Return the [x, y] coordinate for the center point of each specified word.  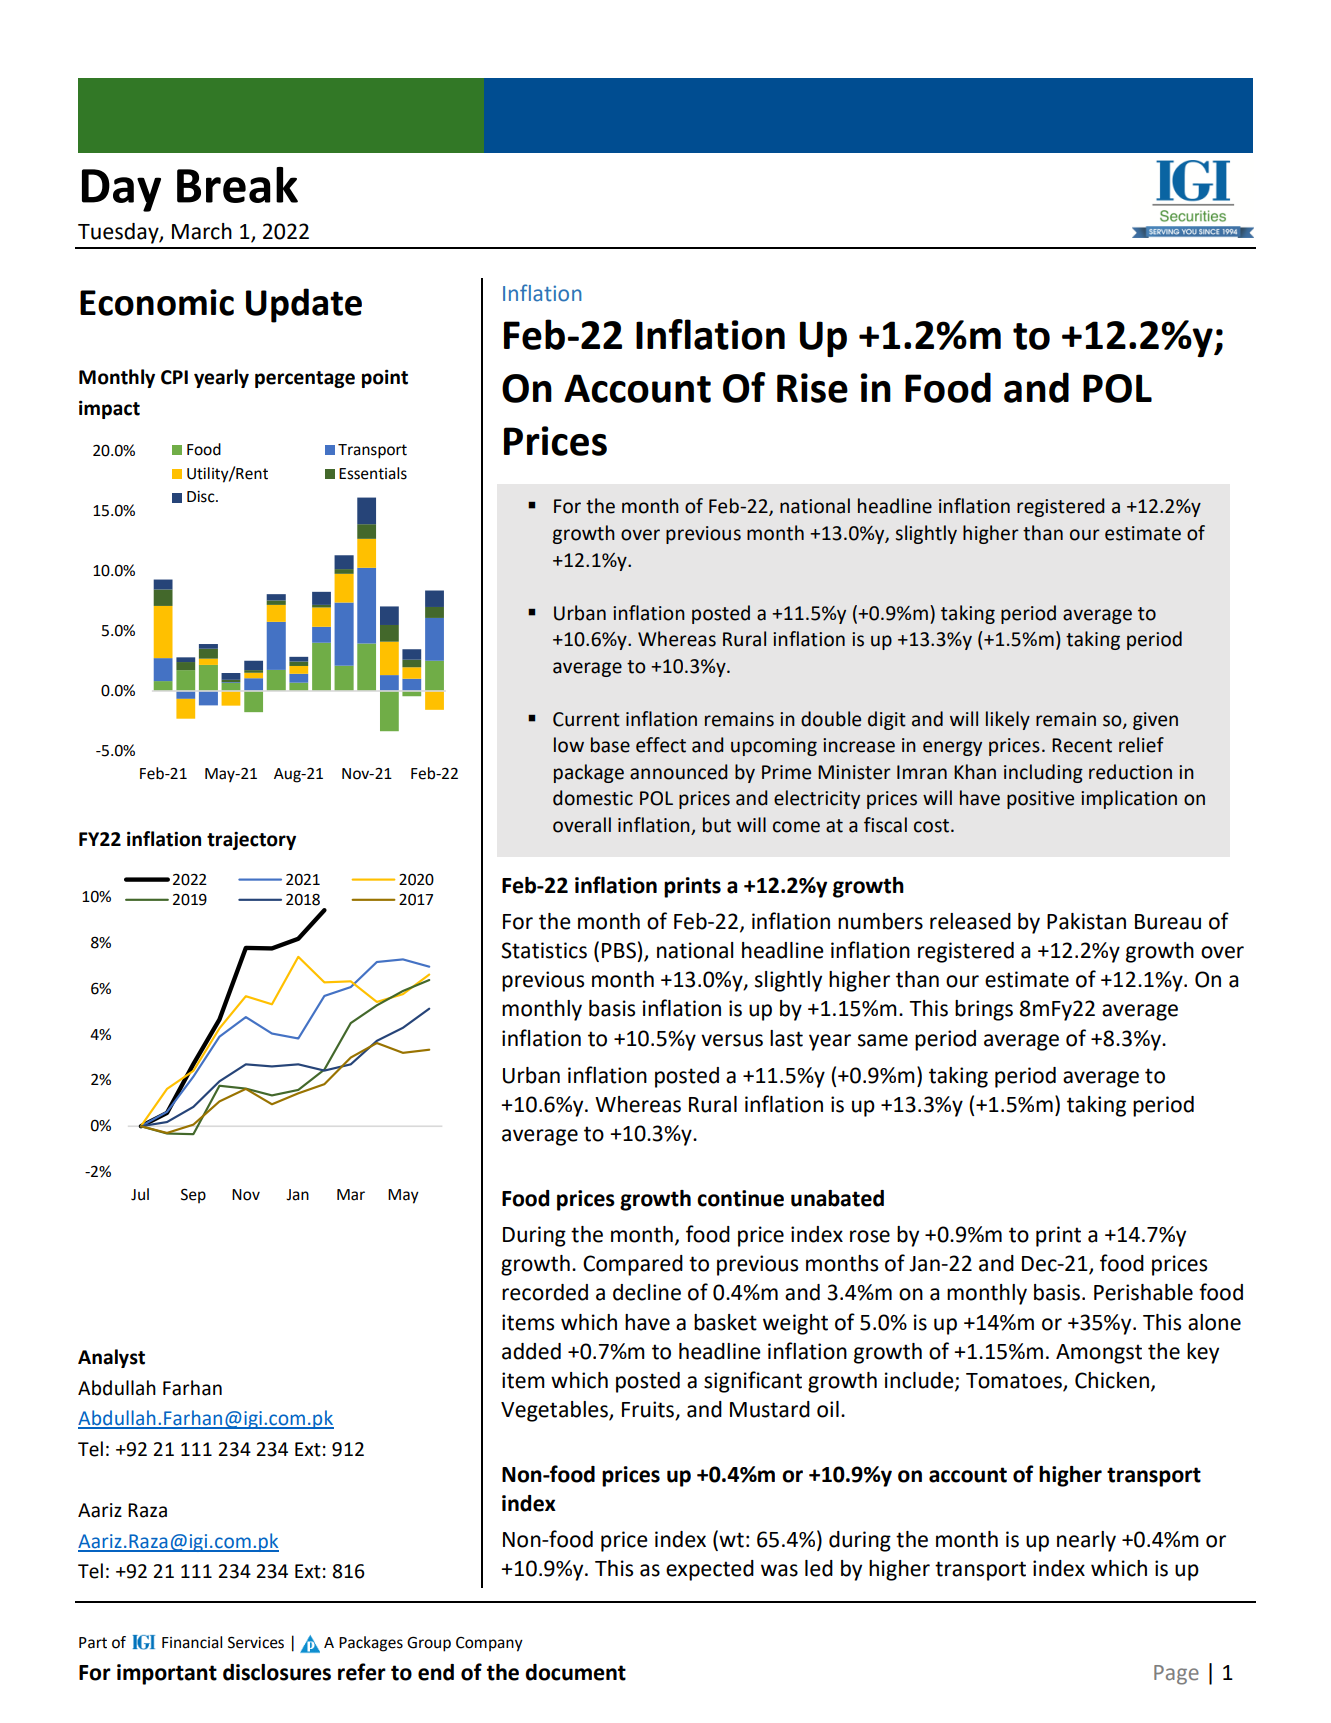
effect [661, 745]
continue [740, 1198]
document [575, 1672]
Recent [1082, 745]
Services [256, 1642]
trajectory [251, 840]
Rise [812, 388]
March [202, 231]
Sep [193, 1196]
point [385, 378]
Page [1176, 1675]
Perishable [1143, 1292]
